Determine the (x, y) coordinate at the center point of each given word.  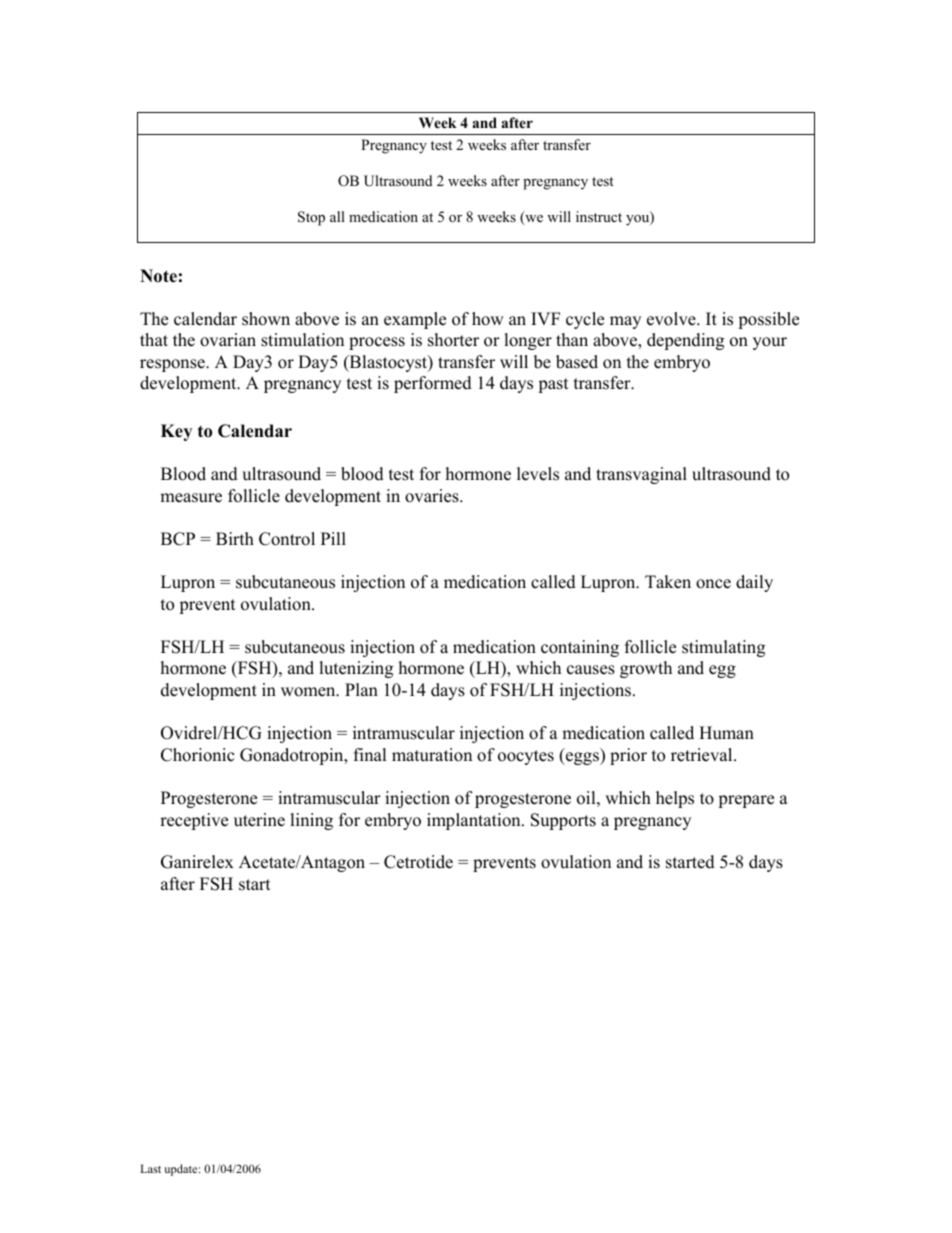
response (173, 365)
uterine (259, 820)
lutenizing (356, 669)
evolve (672, 319)
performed (433, 384)
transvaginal (641, 475)
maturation (432, 755)
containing (580, 648)
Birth (235, 538)
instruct (599, 216)
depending (685, 341)
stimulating (723, 648)
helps (675, 799)
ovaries (433, 496)
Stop (311, 218)
